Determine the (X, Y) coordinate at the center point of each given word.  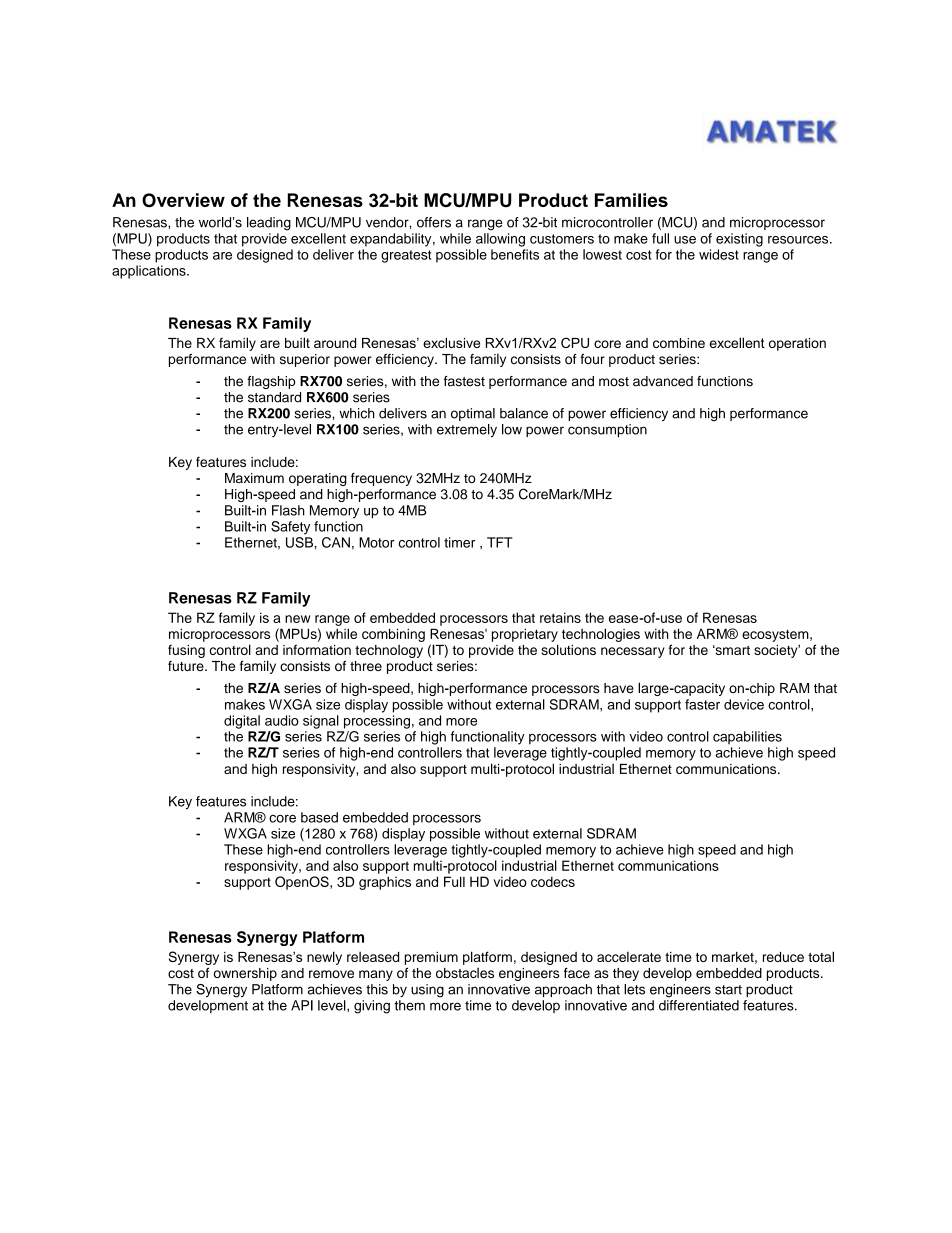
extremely (467, 431)
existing (739, 240)
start (728, 990)
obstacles (465, 973)
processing (377, 722)
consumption (607, 430)
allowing (500, 240)
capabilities (747, 738)
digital (242, 722)
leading (269, 224)
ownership (245, 974)
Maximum (254, 478)
